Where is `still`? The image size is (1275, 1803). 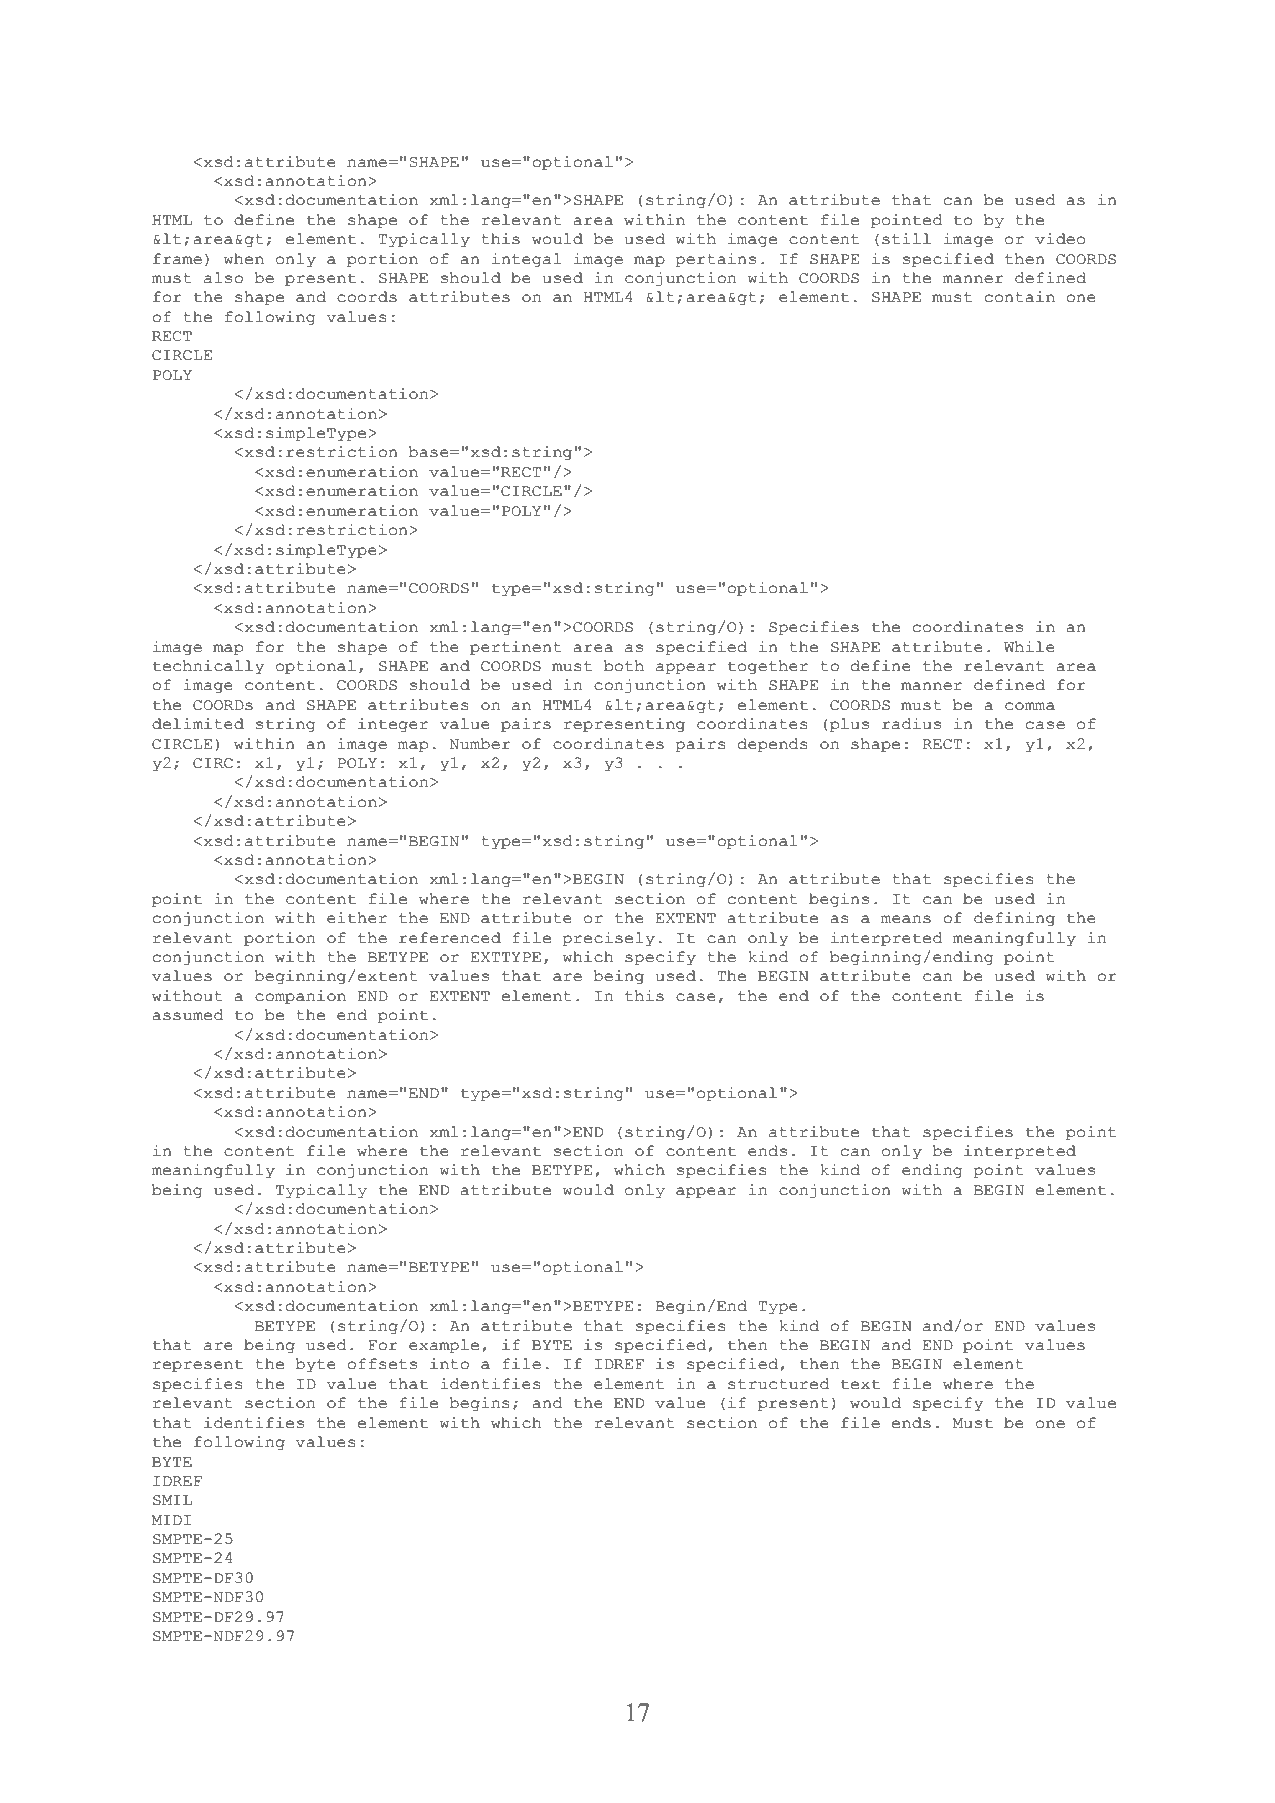 still is located at coordinates (906, 239).
